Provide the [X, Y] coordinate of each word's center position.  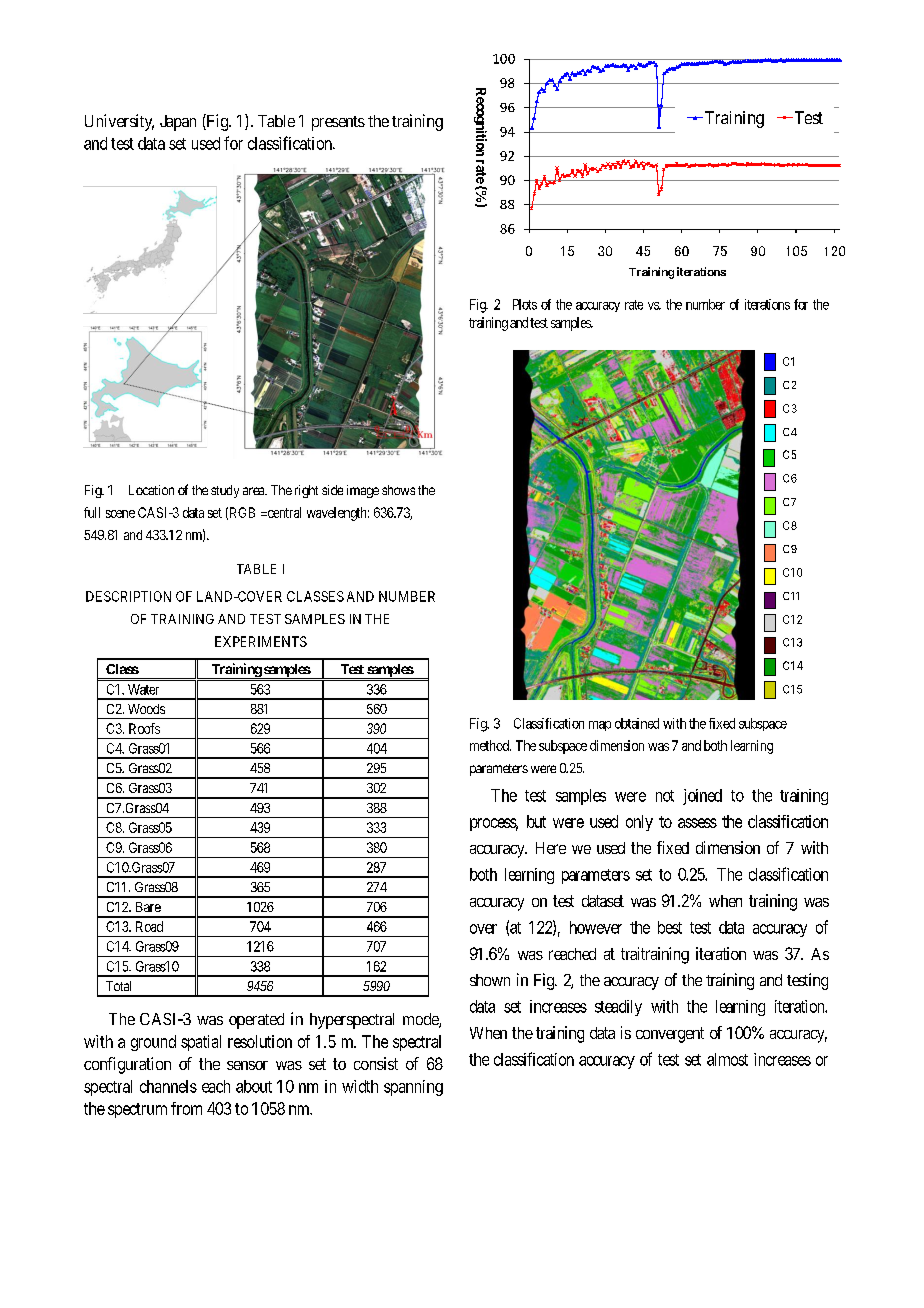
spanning [413, 1088]
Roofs [144, 728]
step [481, 177]
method [490, 745]
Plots [525, 304]
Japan [178, 123]
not [665, 796]
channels [168, 1086]
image [363, 491]
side [332, 490]
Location [151, 490]
